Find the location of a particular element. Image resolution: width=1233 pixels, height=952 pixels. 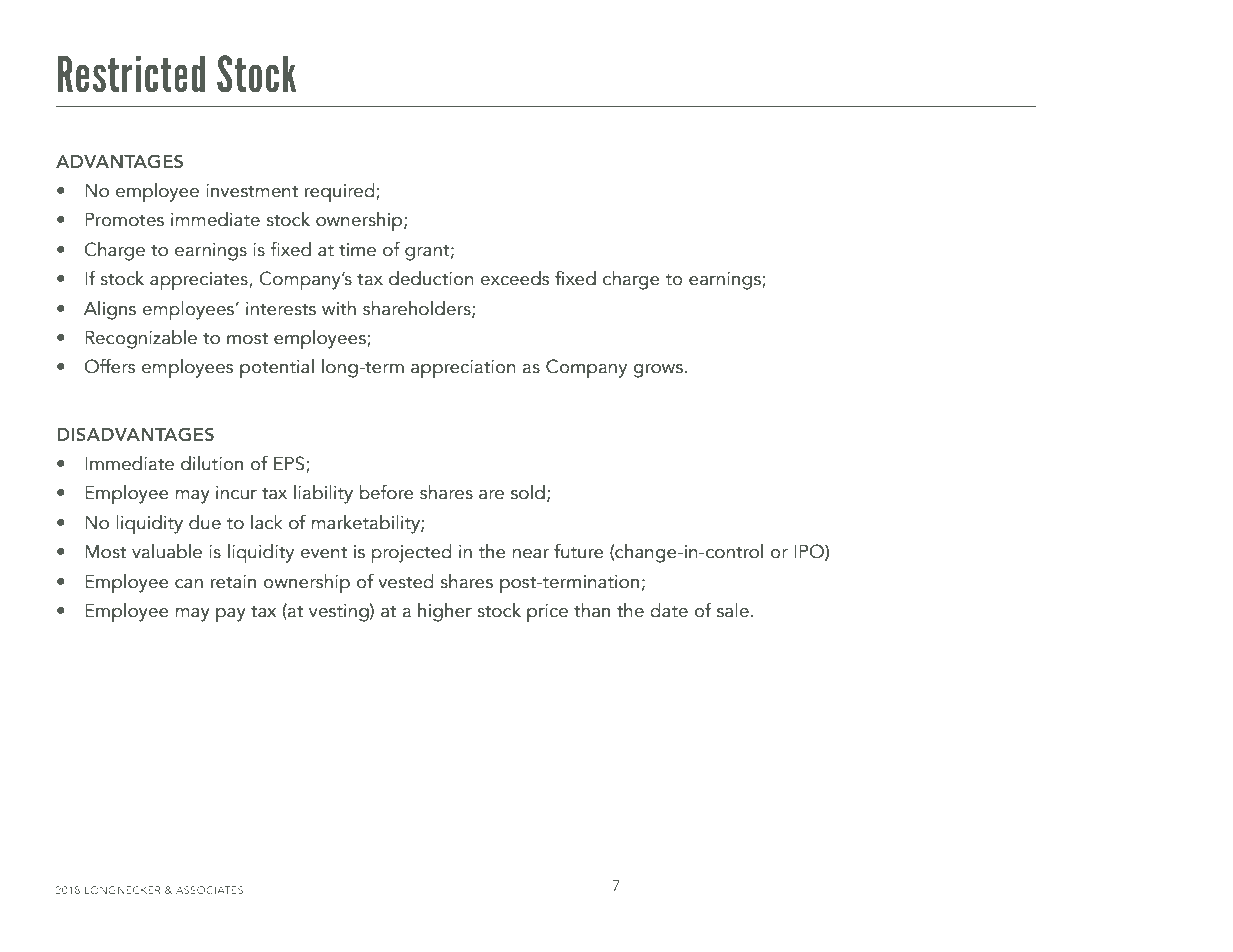

appreciation is located at coordinates (463, 369).
